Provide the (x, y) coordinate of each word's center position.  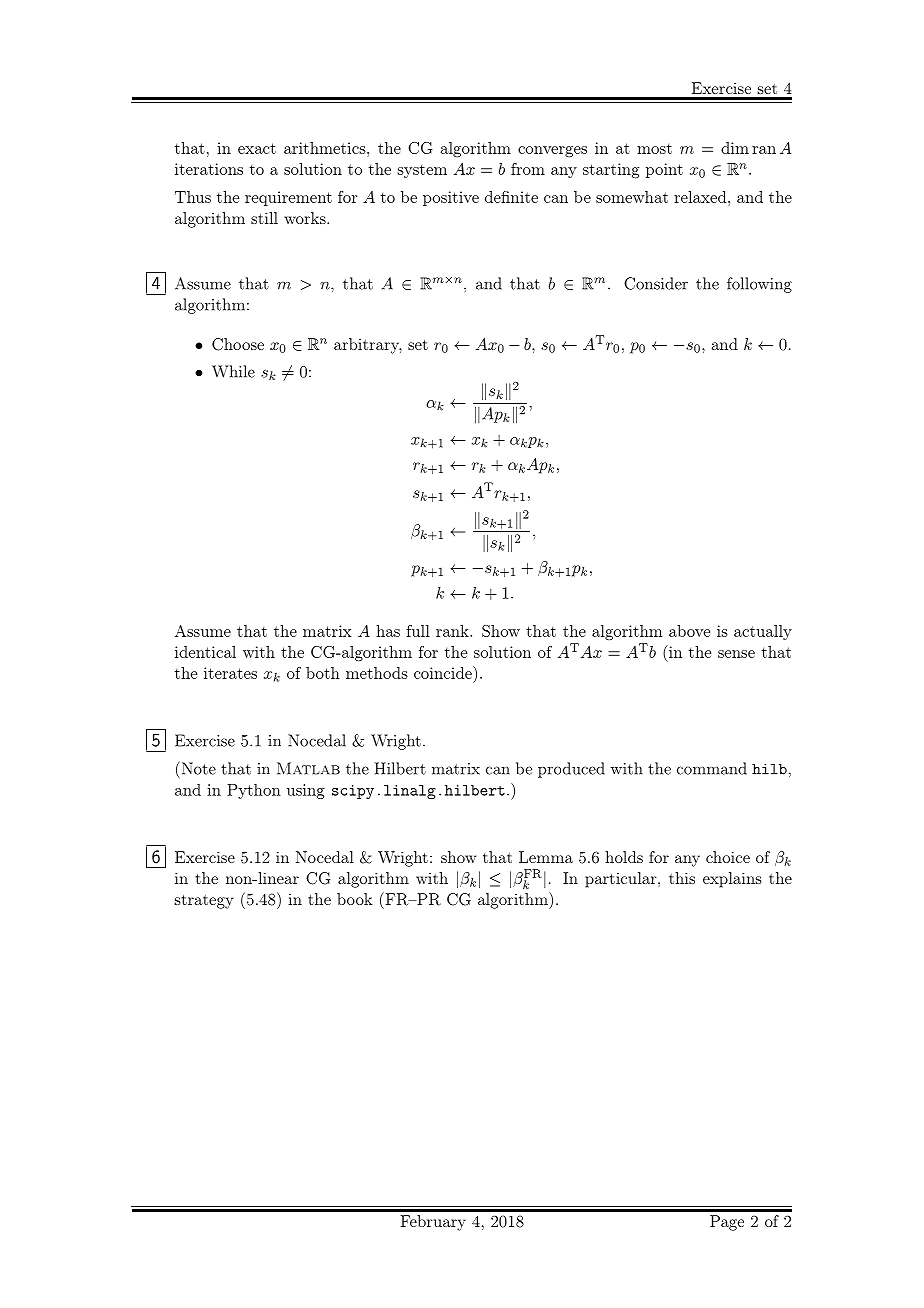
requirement (288, 198)
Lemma (546, 857)
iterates (230, 673)
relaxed (700, 197)
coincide (444, 672)
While (233, 371)
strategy (204, 902)
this (682, 878)
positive (451, 198)
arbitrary (368, 346)
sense (736, 654)
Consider (656, 283)
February (433, 1223)
